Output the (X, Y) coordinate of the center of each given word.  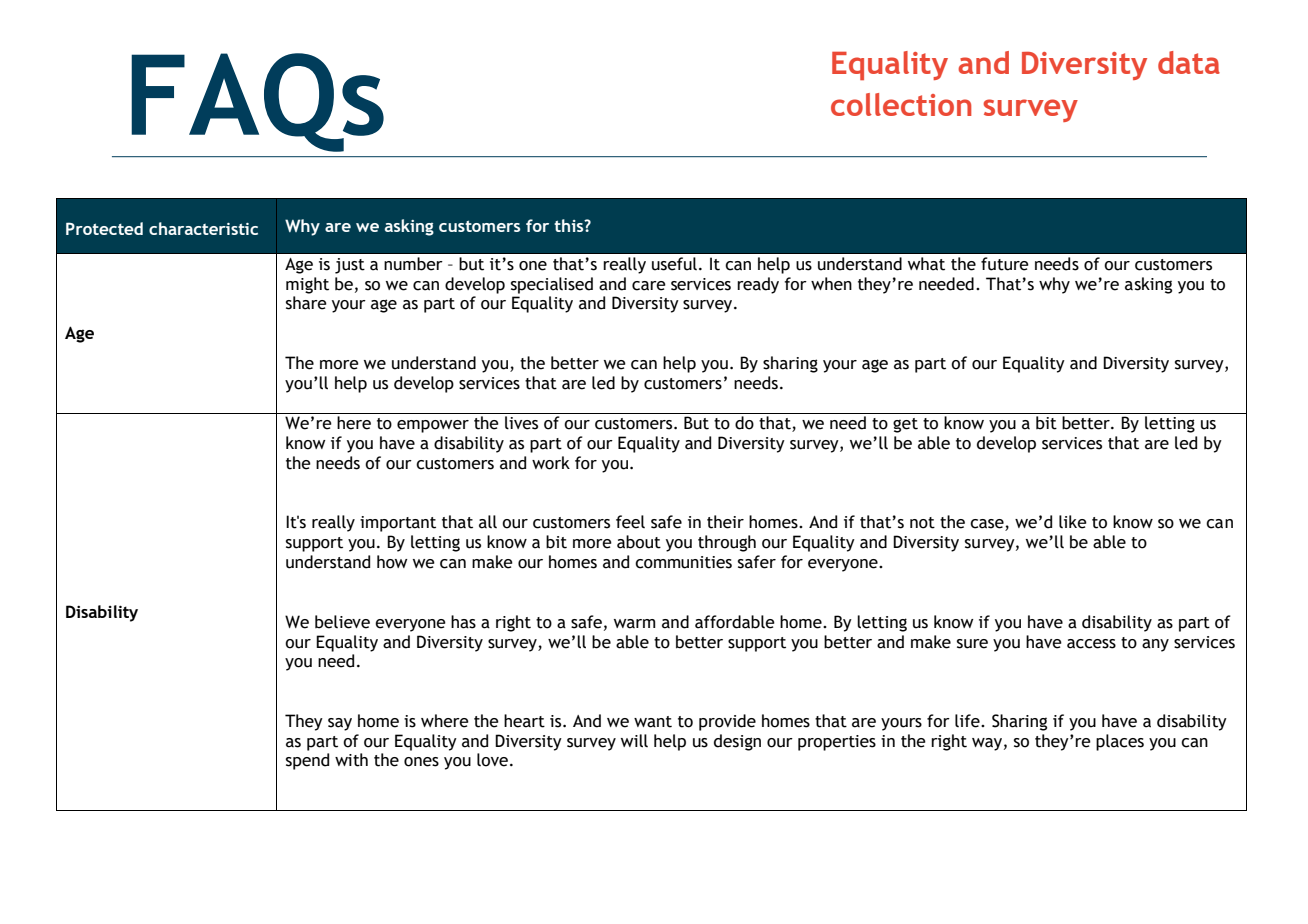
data (1189, 62)
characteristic (203, 228)
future (1005, 264)
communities (683, 562)
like (1073, 522)
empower (433, 426)
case (988, 525)
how (392, 562)
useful (674, 264)
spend (307, 761)
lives (521, 423)
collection (901, 104)
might (307, 285)
